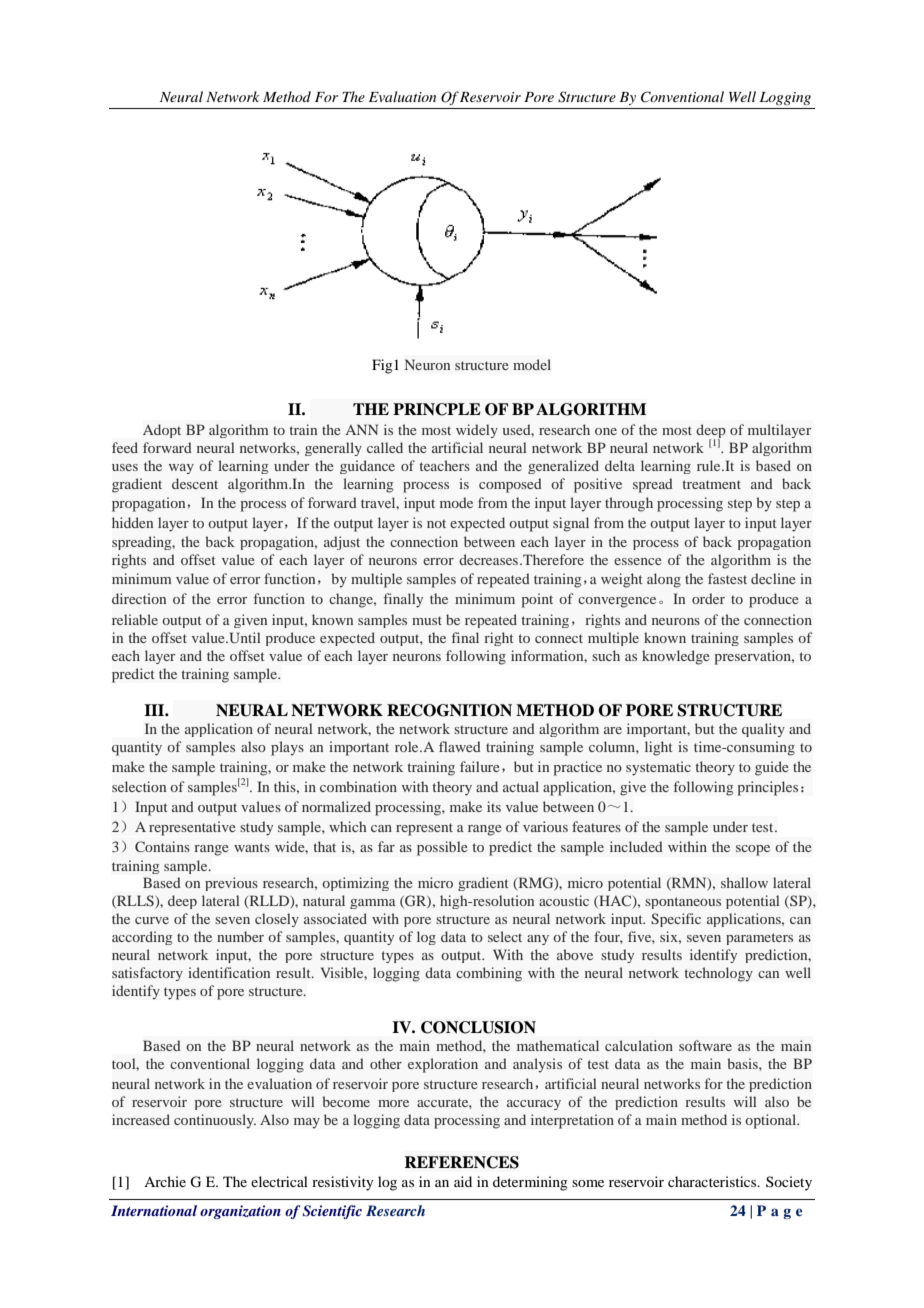 The image size is (924, 1308). I want to click on RECOGNITION, so click(449, 710).
